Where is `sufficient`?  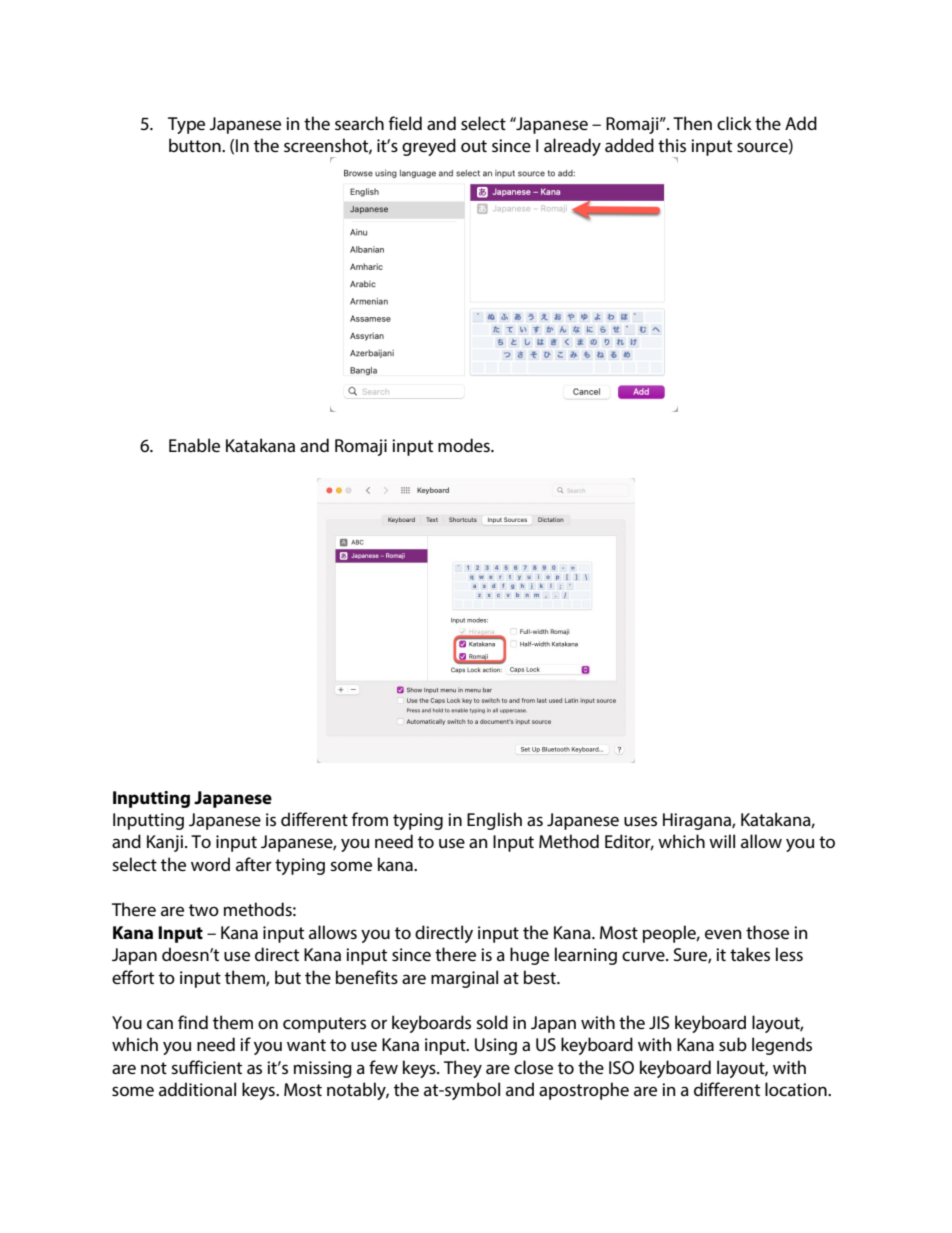
sufficient is located at coordinates (206, 1067).
